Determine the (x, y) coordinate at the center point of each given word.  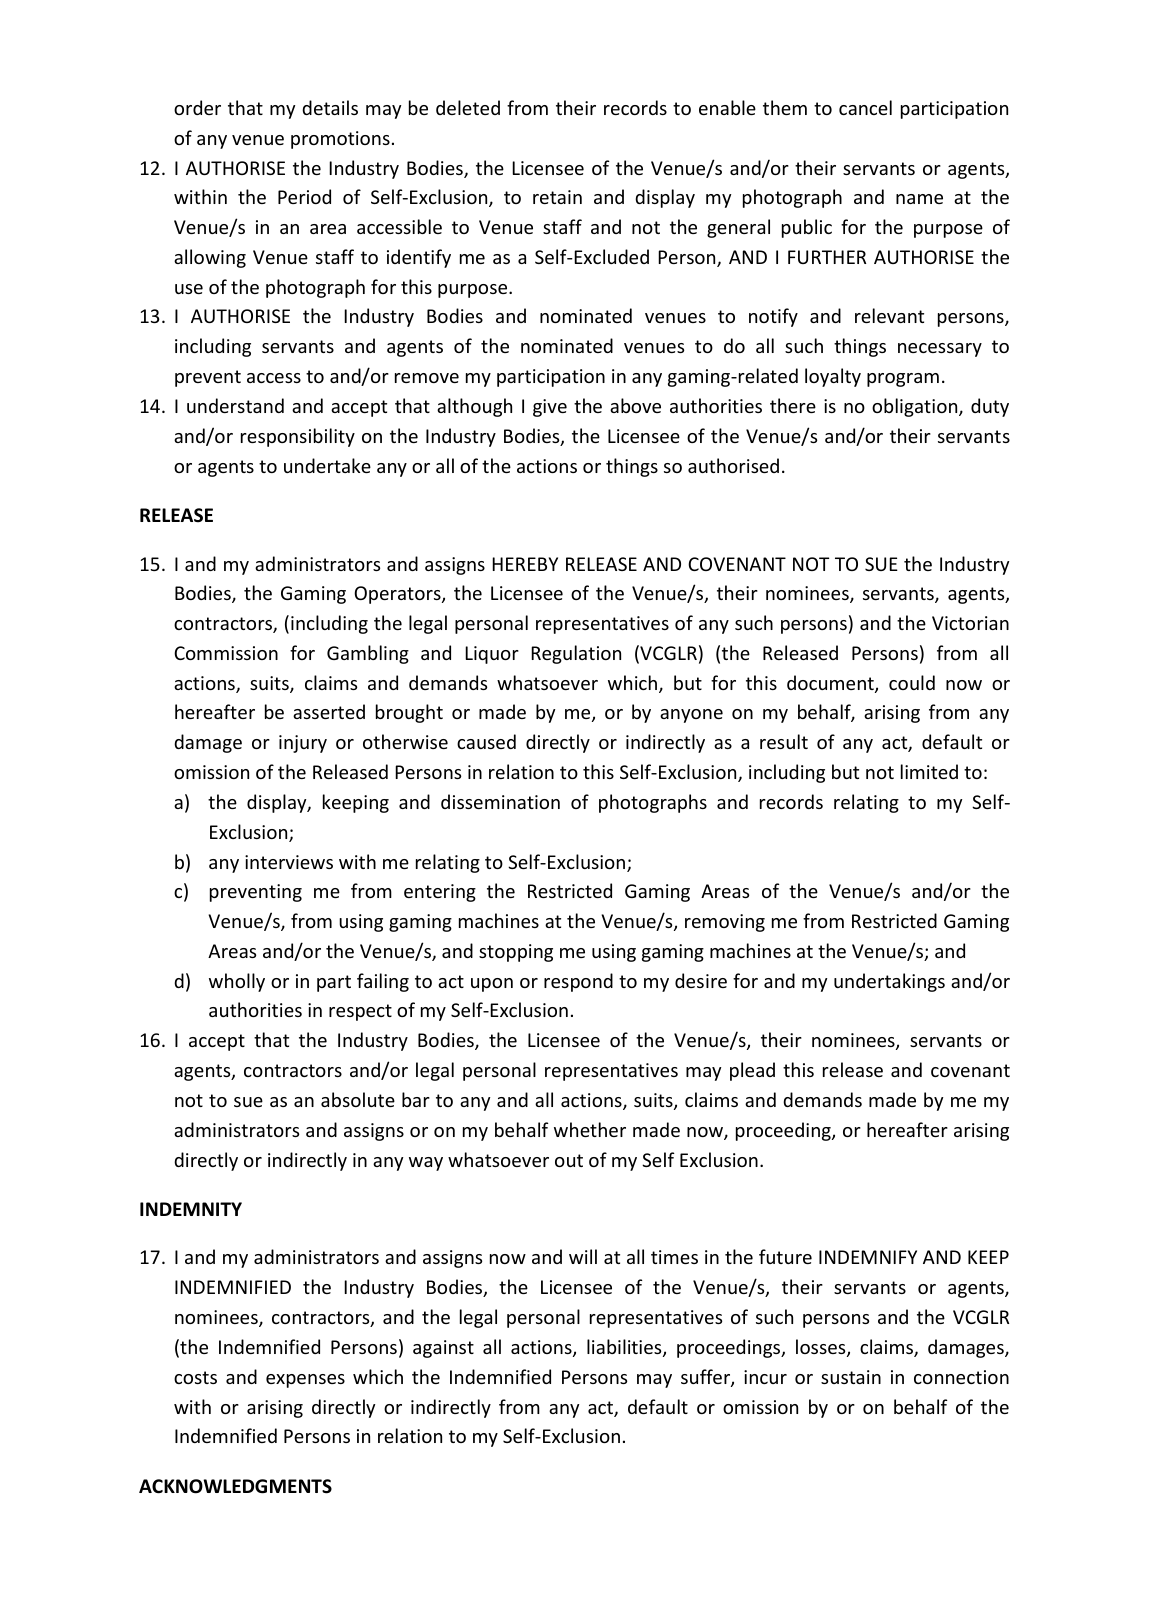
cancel (865, 107)
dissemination (500, 801)
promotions (340, 140)
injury (303, 744)
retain (557, 197)
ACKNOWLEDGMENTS (235, 1486)
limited (929, 771)
